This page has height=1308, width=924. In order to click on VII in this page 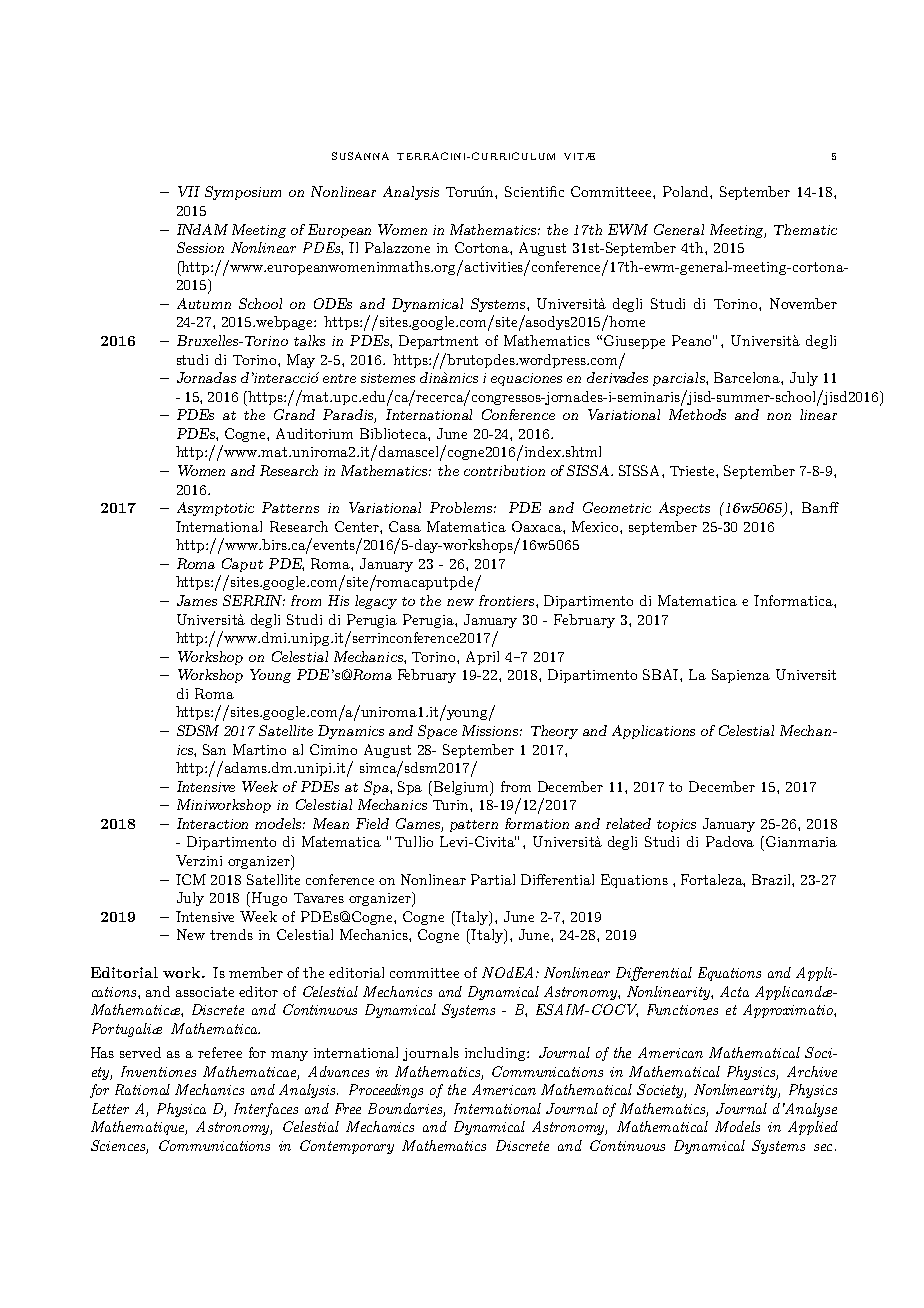, I will do `click(189, 191)`.
